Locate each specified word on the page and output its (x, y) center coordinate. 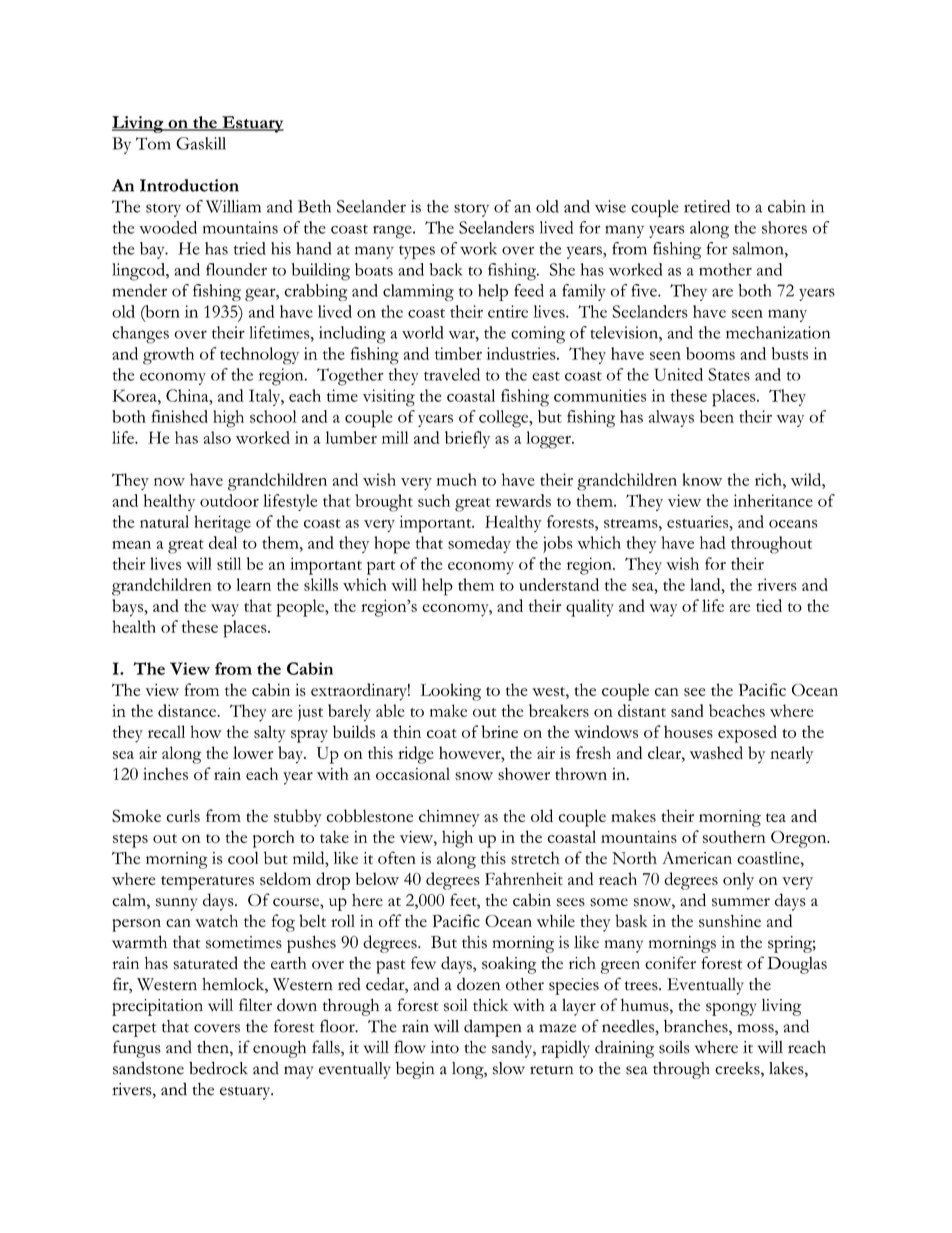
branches (697, 1027)
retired (707, 206)
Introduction (189, 185)
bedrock (218, 1068)
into (445, 1047)
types (417, 252)
